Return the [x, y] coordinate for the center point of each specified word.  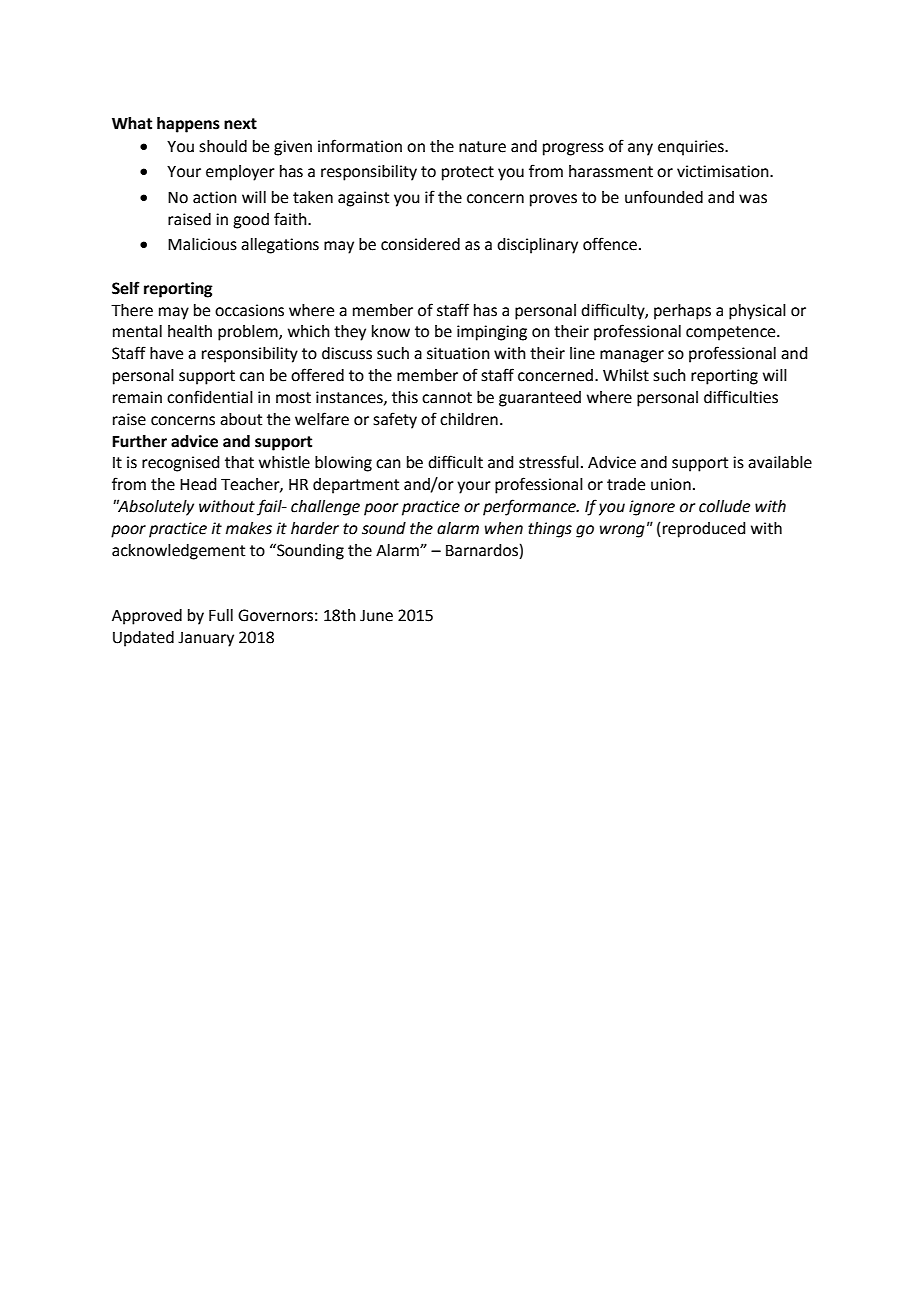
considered [420, 244]
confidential [210, 397]
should [223, 146]
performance [530, 507]
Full [221, 615]
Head [198, 484]
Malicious [202, 244]
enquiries [692, 148]
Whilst [626, 375]
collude [724, 506]
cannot [447, 398]
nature [482, 147]
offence [610, 244]
